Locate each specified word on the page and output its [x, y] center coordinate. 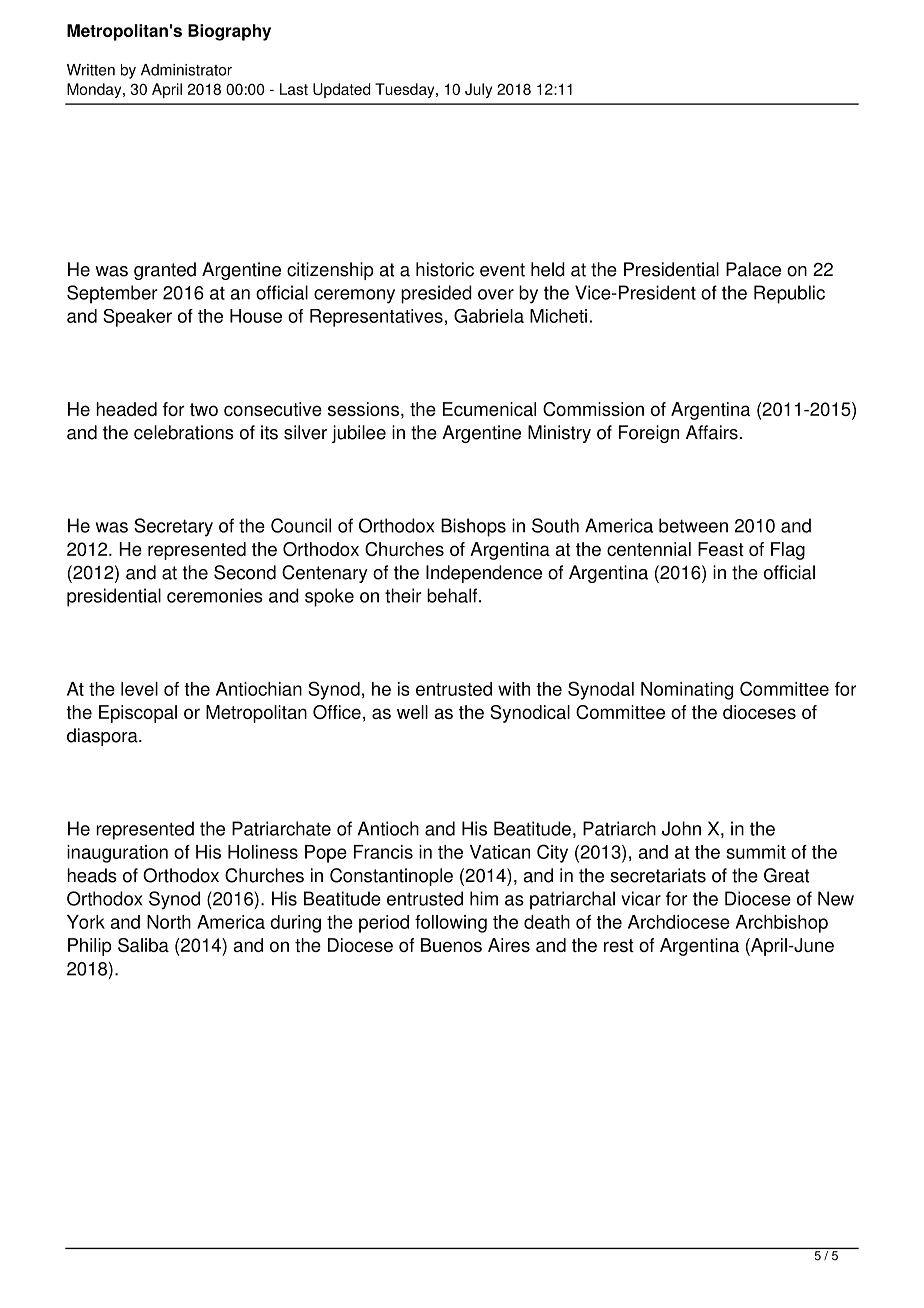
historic [445, 269]
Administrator [186, 70]
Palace [753, 269]
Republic [789, 294]
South [555, 525]
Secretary [173, 527]
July [478, 90]
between [693, 525]
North [169, 922]
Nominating [687, 691]
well [412, 712]
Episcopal [138, 714]
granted [165, 271]
